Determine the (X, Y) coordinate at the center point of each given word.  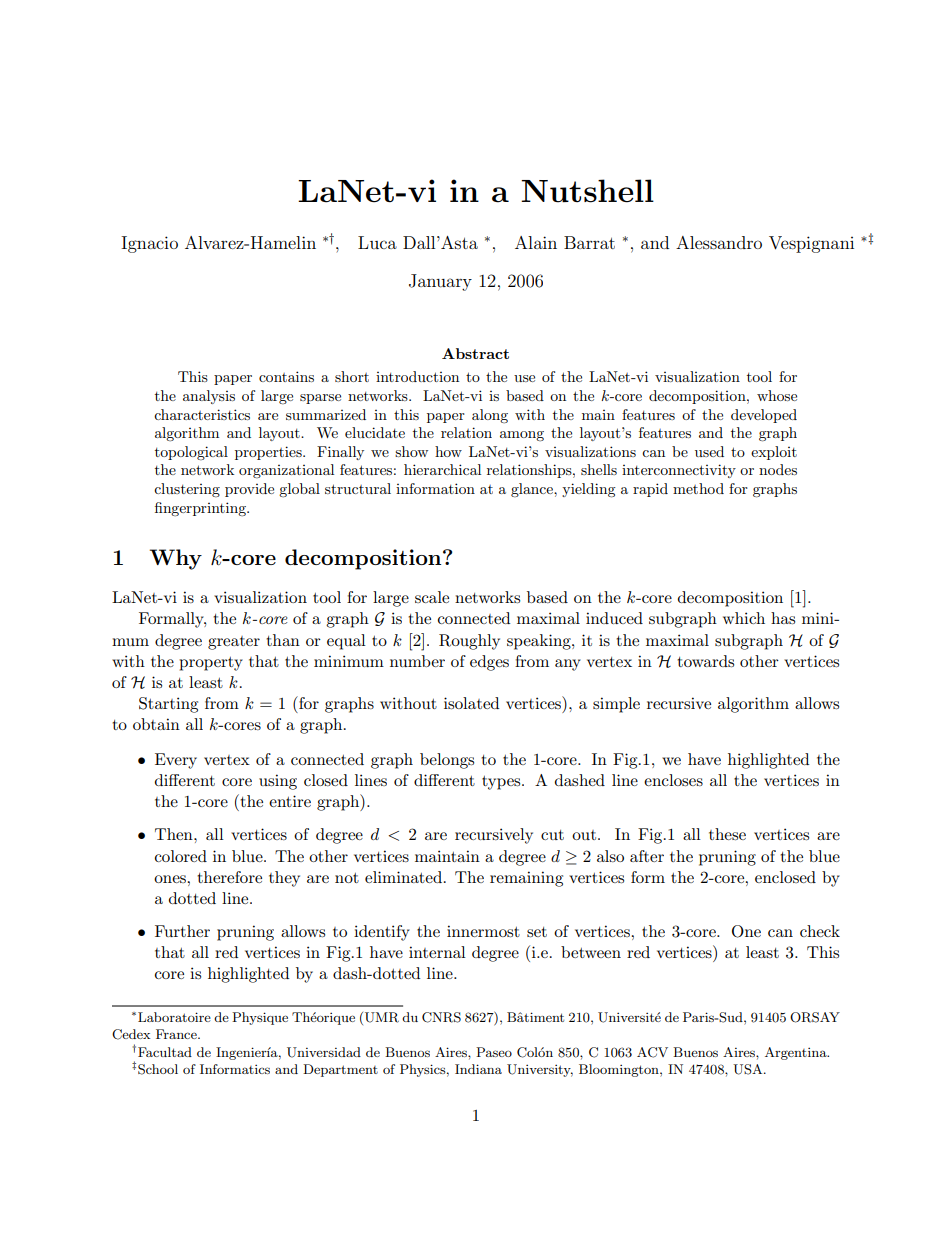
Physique (260, 1018)
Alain (536, 242)
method (698, 488)
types (502, 783)
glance (533, 490)
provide (249, 490)
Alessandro (719, 242)
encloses (673, 780)
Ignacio (149, 244)
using (278, 782)
